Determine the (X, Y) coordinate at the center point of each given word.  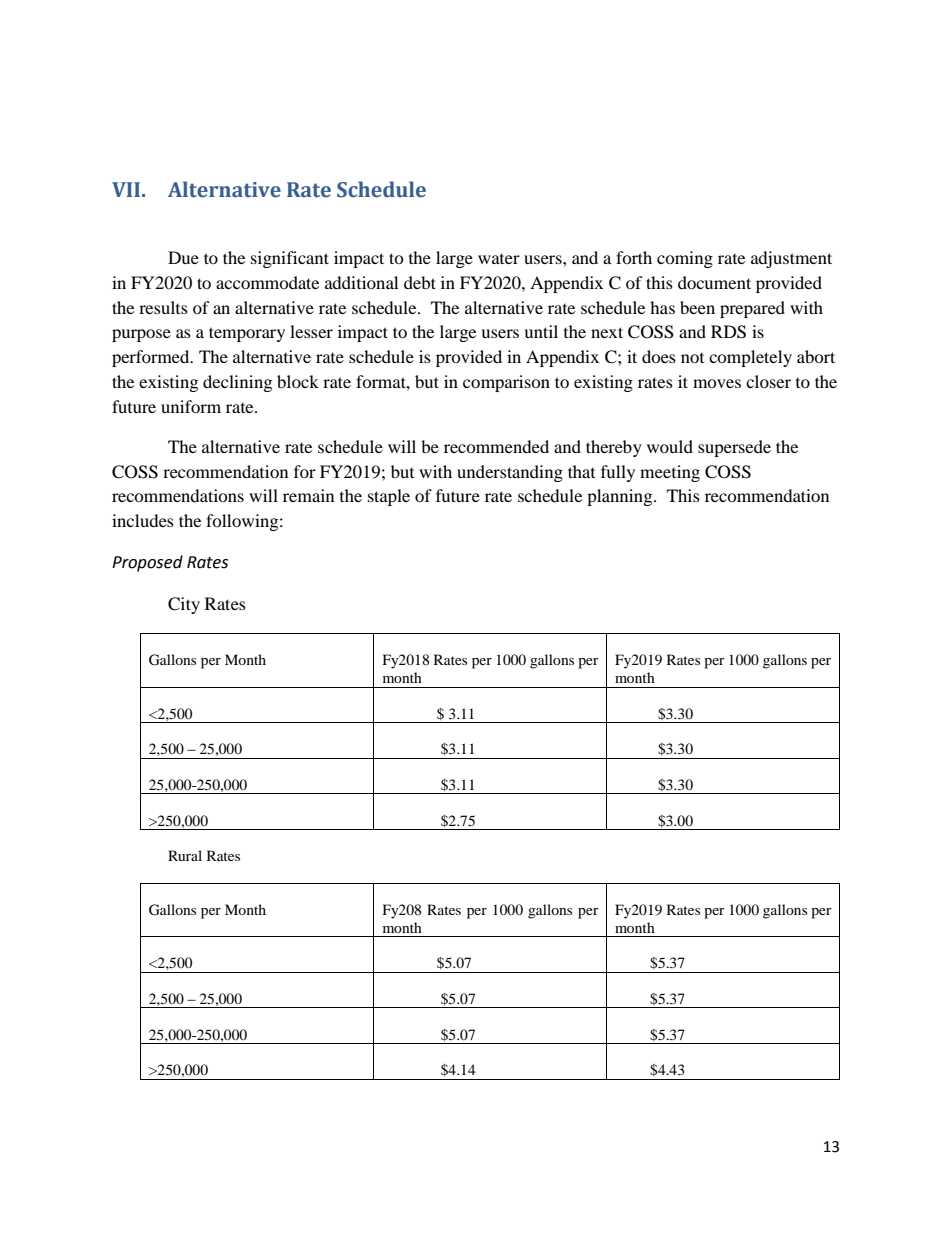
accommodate (267, 282)
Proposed (147, 563)
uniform (191, 406)
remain (308, 495)
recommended (496, 446)
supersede (734, 448)
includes (143, 520)
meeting (670, 473)
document (714, 282)
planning (621, 497)
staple (389, 497)
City (184, 605)
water (499, 259)
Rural (185, 855)
